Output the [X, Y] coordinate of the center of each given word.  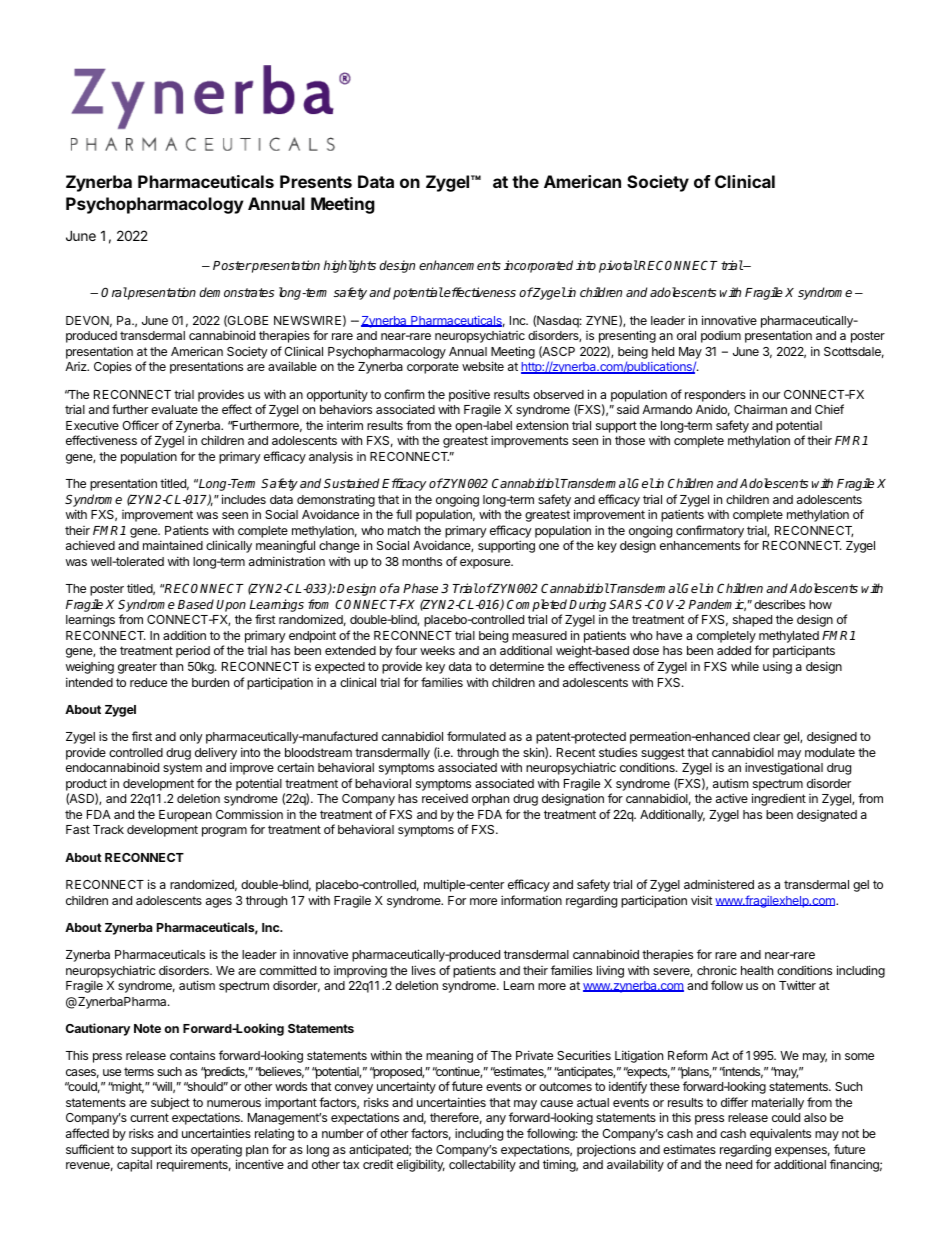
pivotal [618, 266]
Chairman [760, 409]
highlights [350, 266]
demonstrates [236, 292]
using [777, 667]
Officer [140, 425]
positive [469, 395]
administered [719, 884]
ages [219, 903]
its [181, 1149]
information [531, 900]
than [171, 666]
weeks [437, 650]
